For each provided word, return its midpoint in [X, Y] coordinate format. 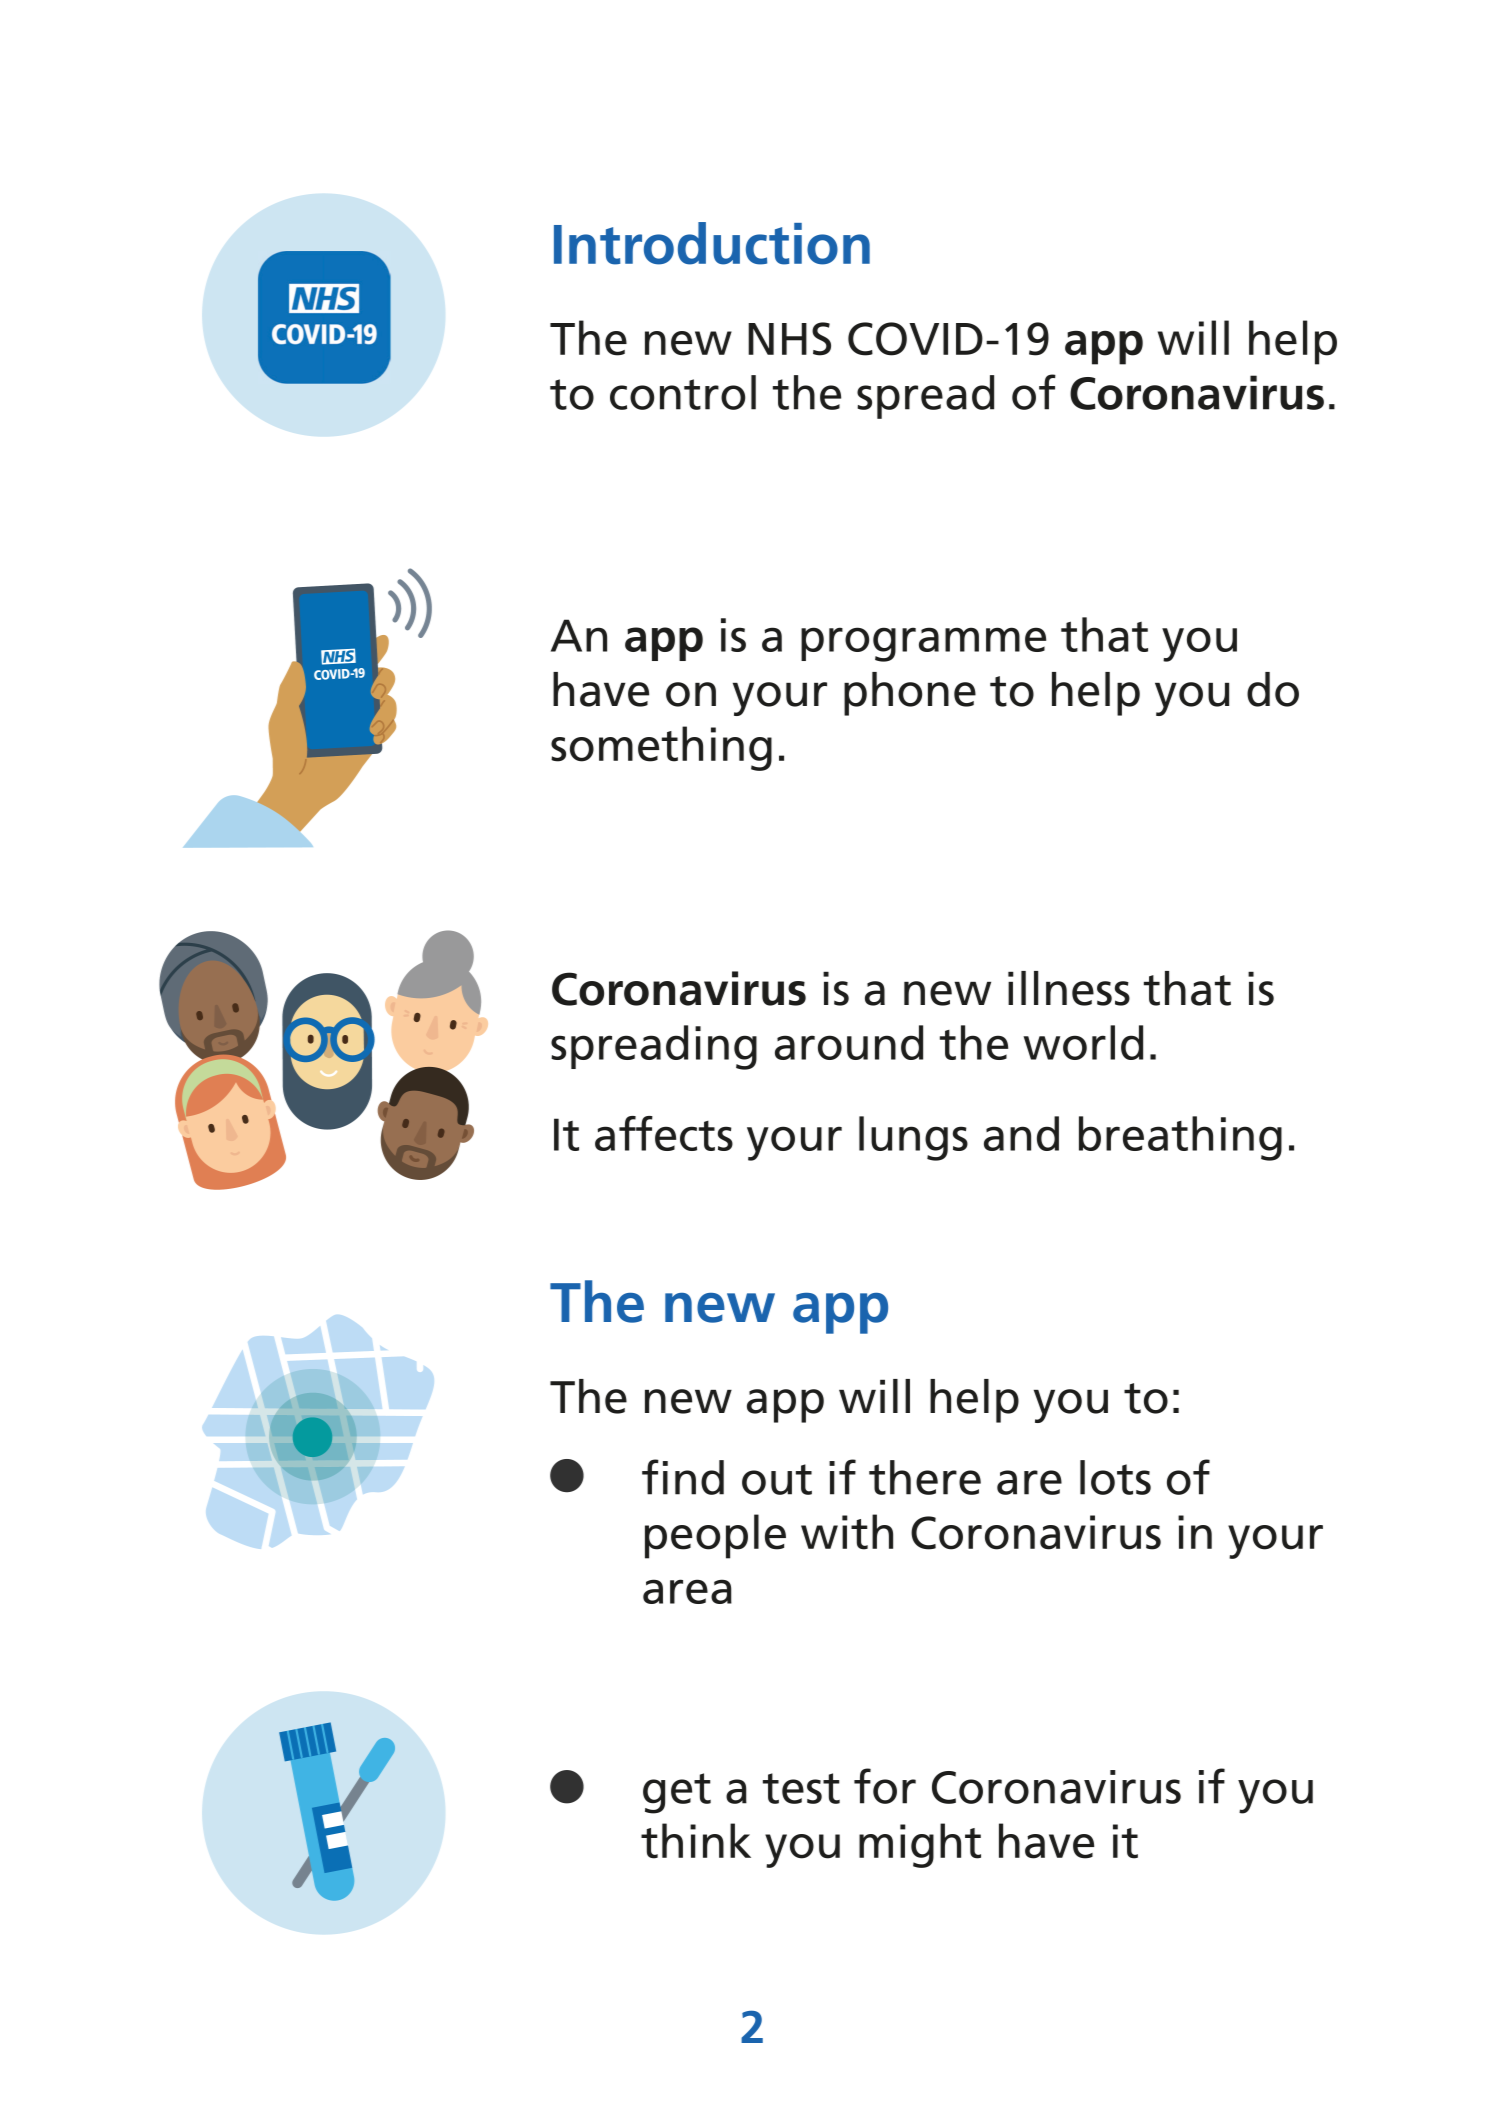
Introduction [712, 243]
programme [923, 644]
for [885, 1786]
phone [910, 694]
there [925, 1477]
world [1083, 1042]
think [696, 1841]
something [661, 748]
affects [664, 1133]
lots [1115, 1477]
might [920, 1845]
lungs [913, 1138]
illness [1069, 988]
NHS [789, 339]
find [683, 1477]
